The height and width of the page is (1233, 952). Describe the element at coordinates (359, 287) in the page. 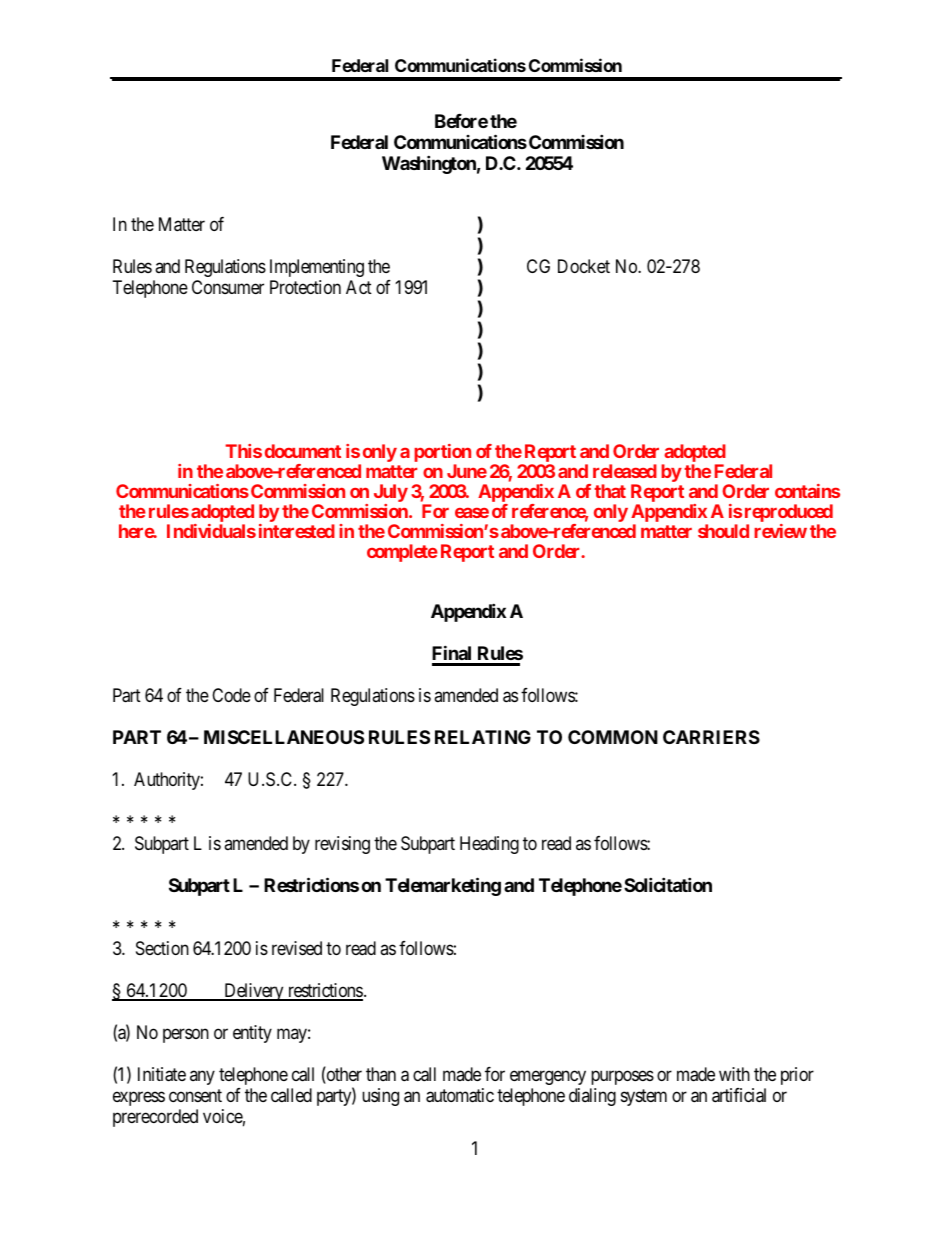

I see `Act` at that location.
